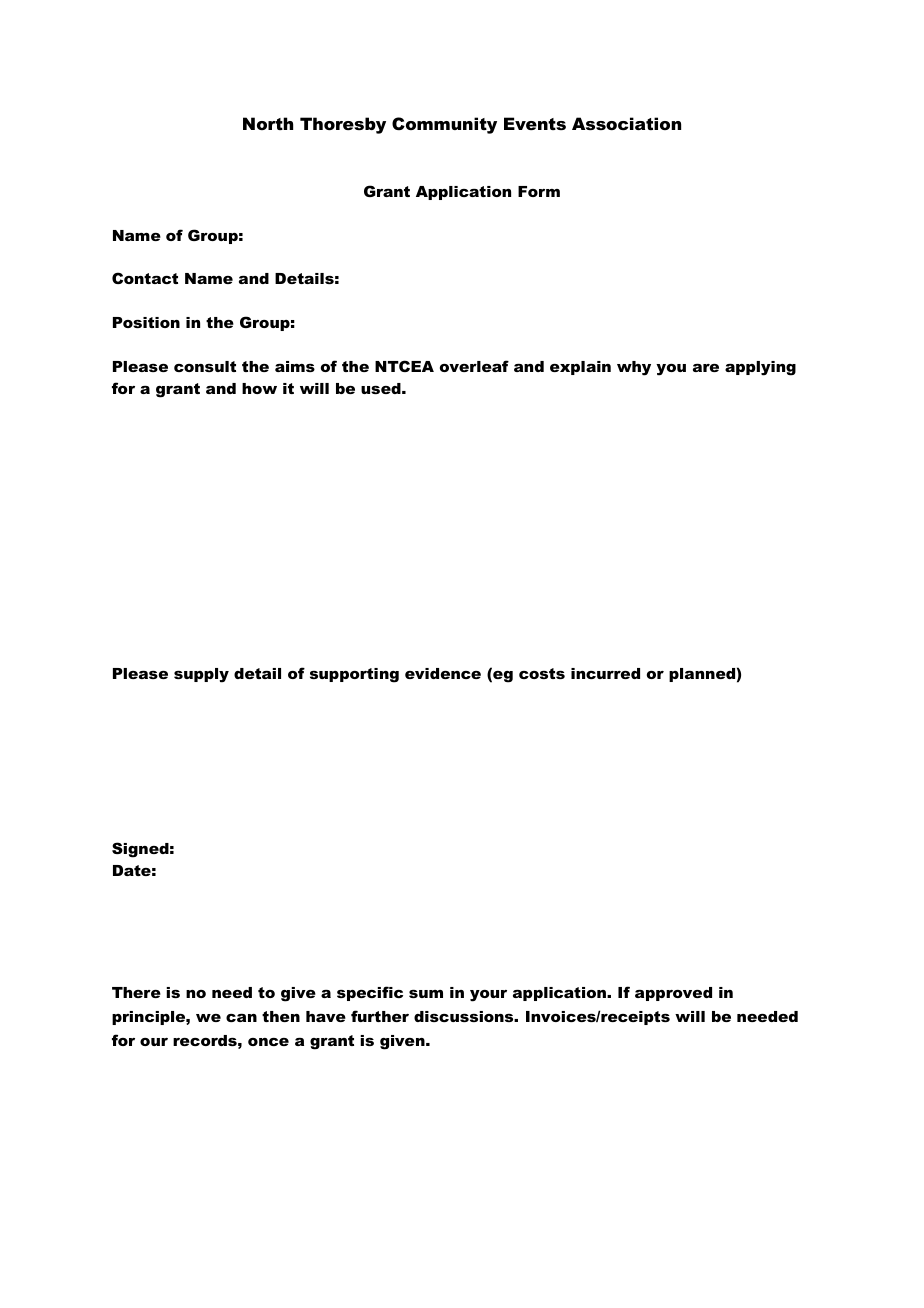  What do you see at coordinates (426, 994) in the image?
I see `sum` at bounding box center [426, 994].
